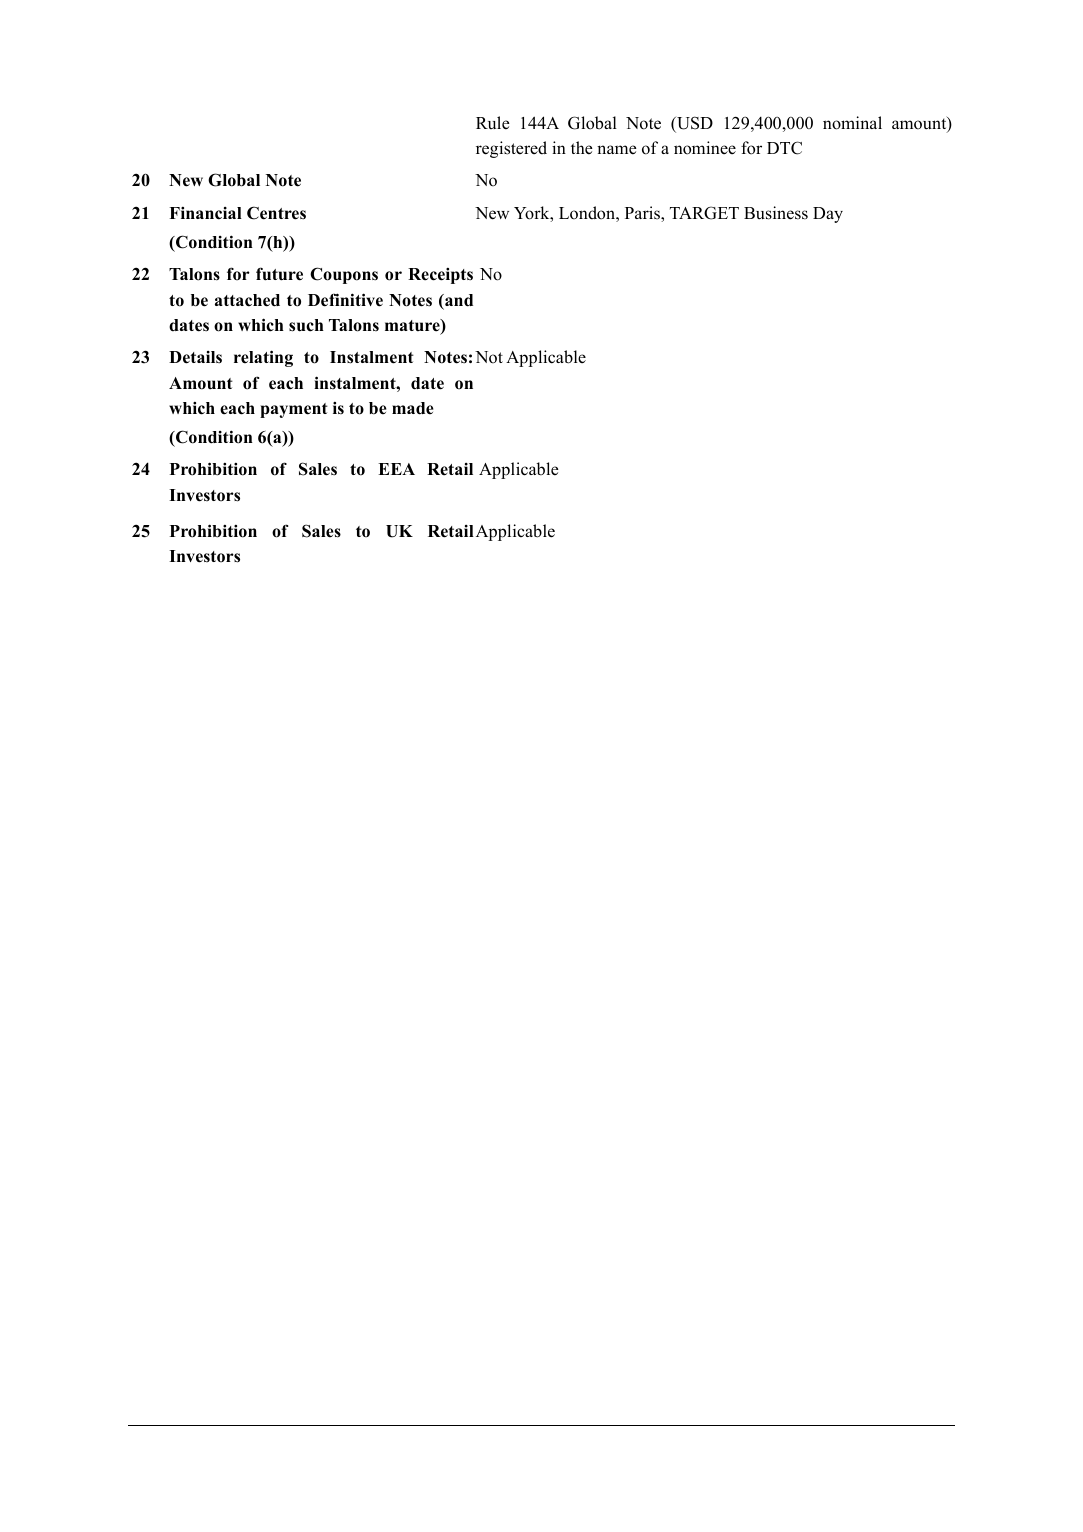 This page has height=1532, width=1083. I want to click on EEA, so click(396, 469).
